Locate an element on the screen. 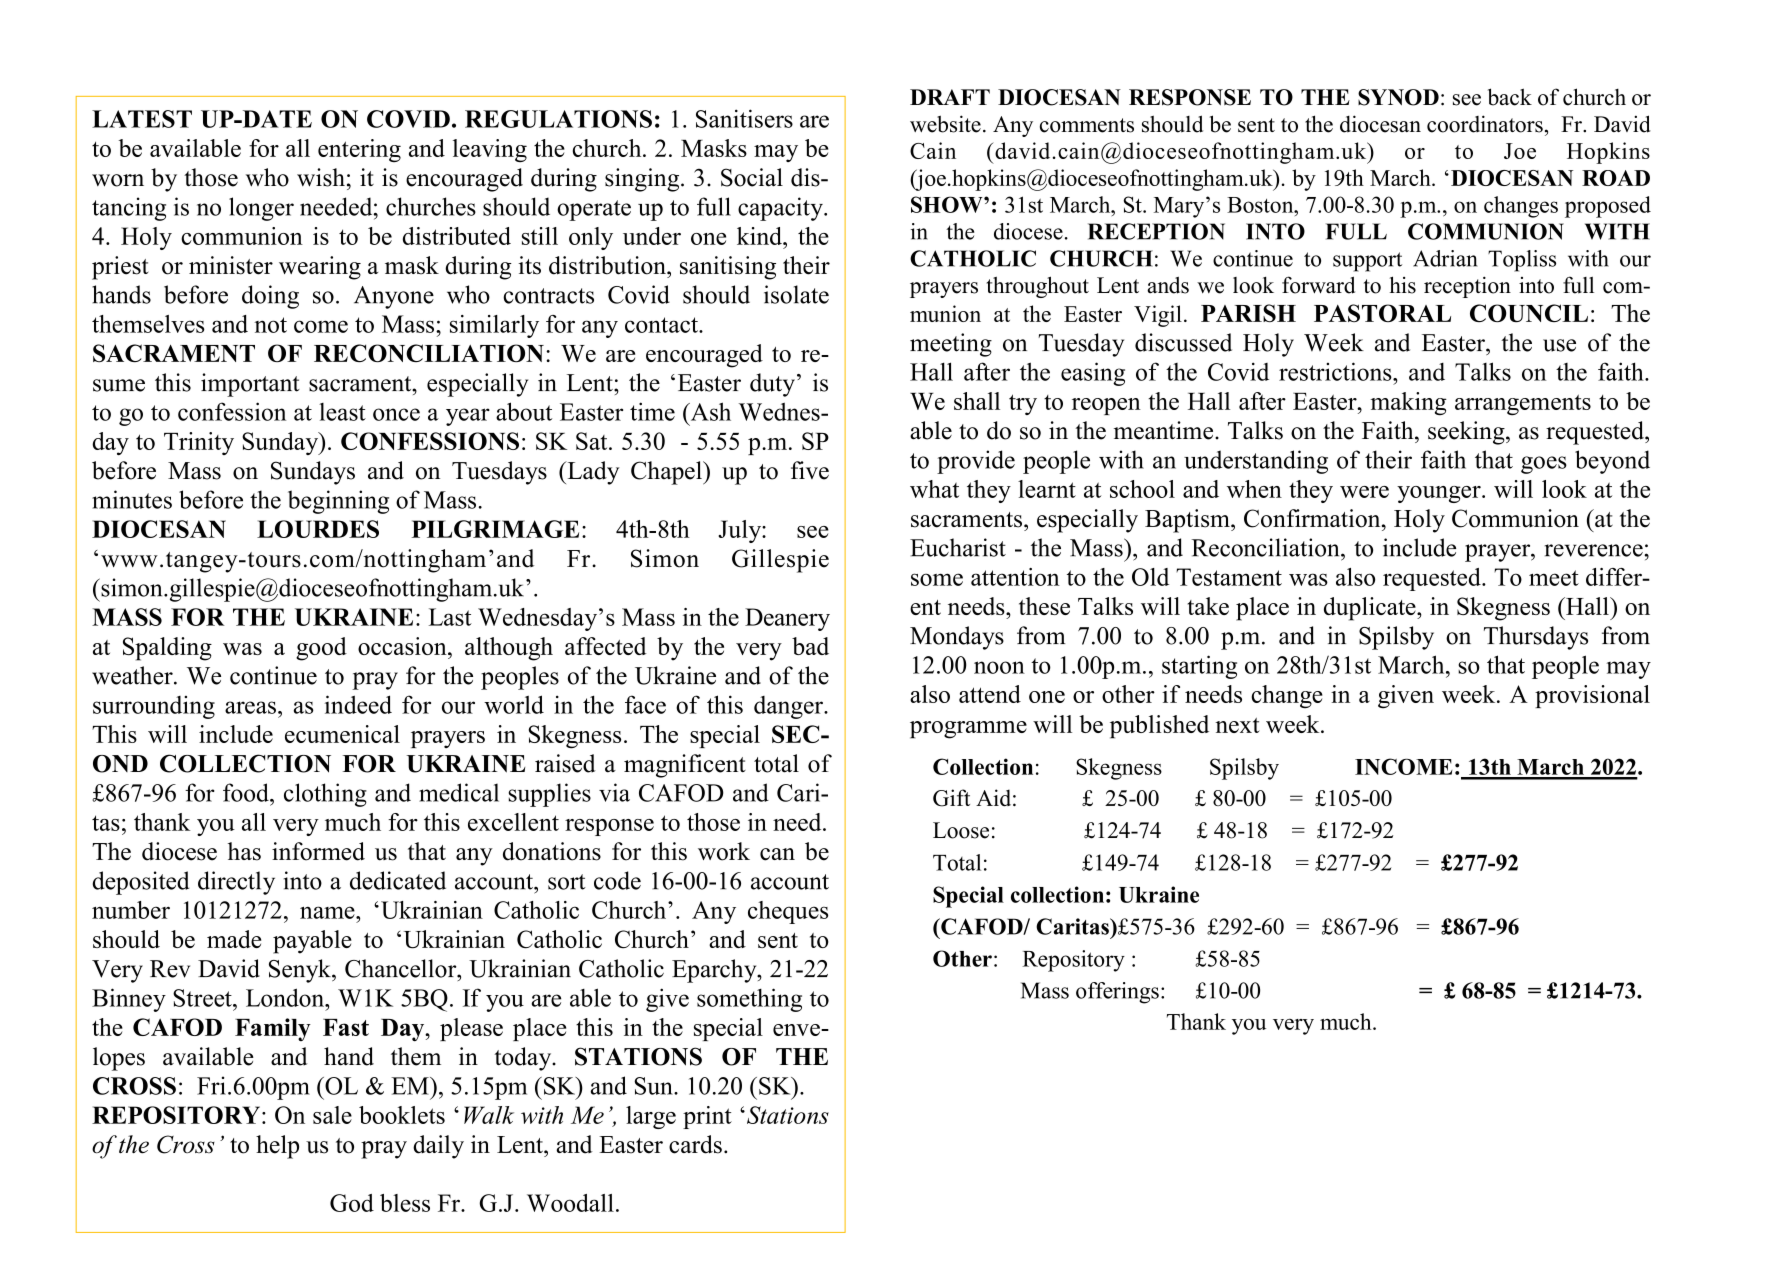 The width and height of the screenshot is (1787, 1264). good is located at coordinates (321, 649).
